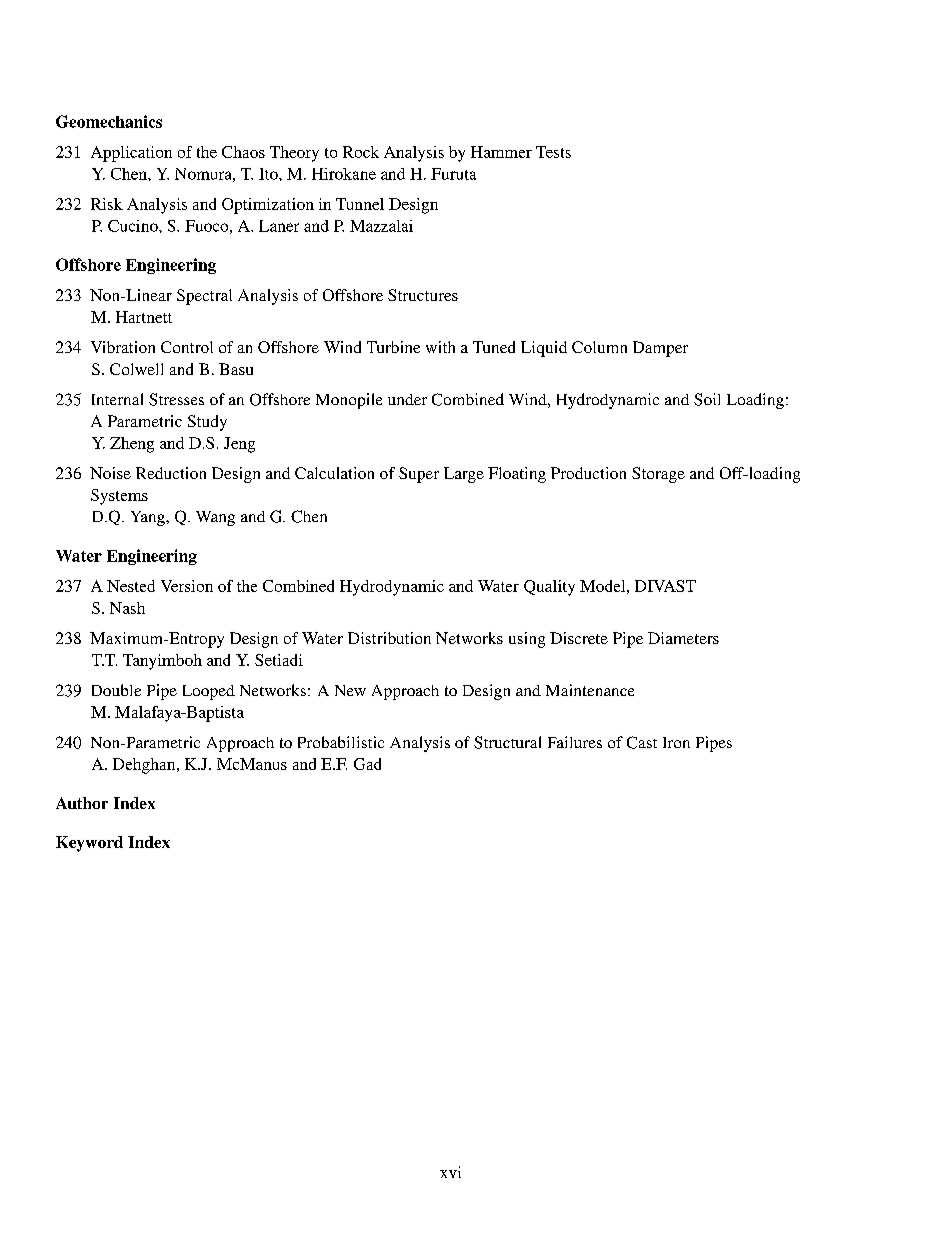  What do you see at coordinates (131, 154) in the image?
I see `Application` at bounding box center [131, 154].
